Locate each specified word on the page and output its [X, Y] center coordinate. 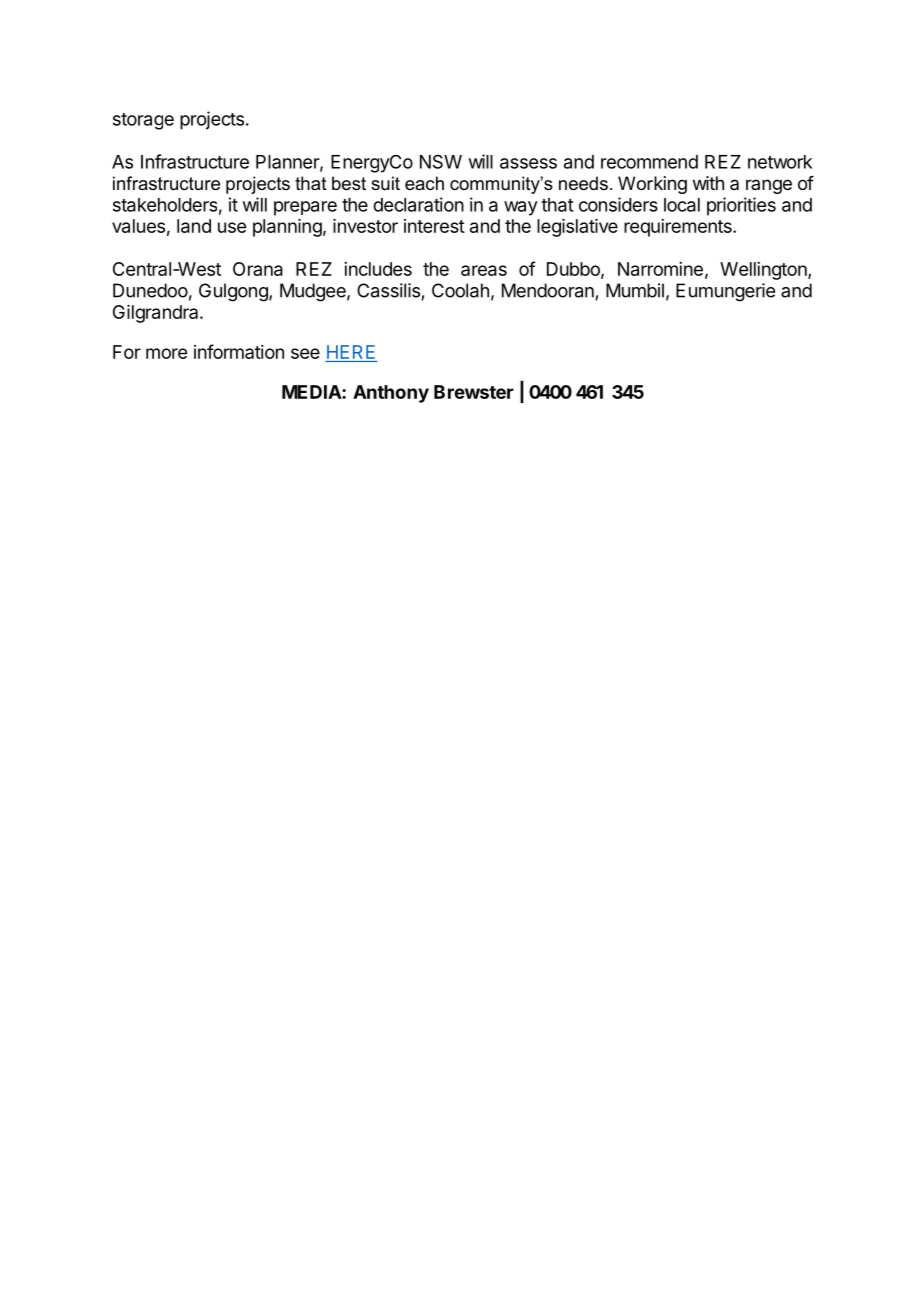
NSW [441, 161]
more [166, 353]
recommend [649, 162]
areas [484, 270]
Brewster [474, 392]
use [232, 227]
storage [143, 121]
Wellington [764, 271]
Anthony [391, 394]
